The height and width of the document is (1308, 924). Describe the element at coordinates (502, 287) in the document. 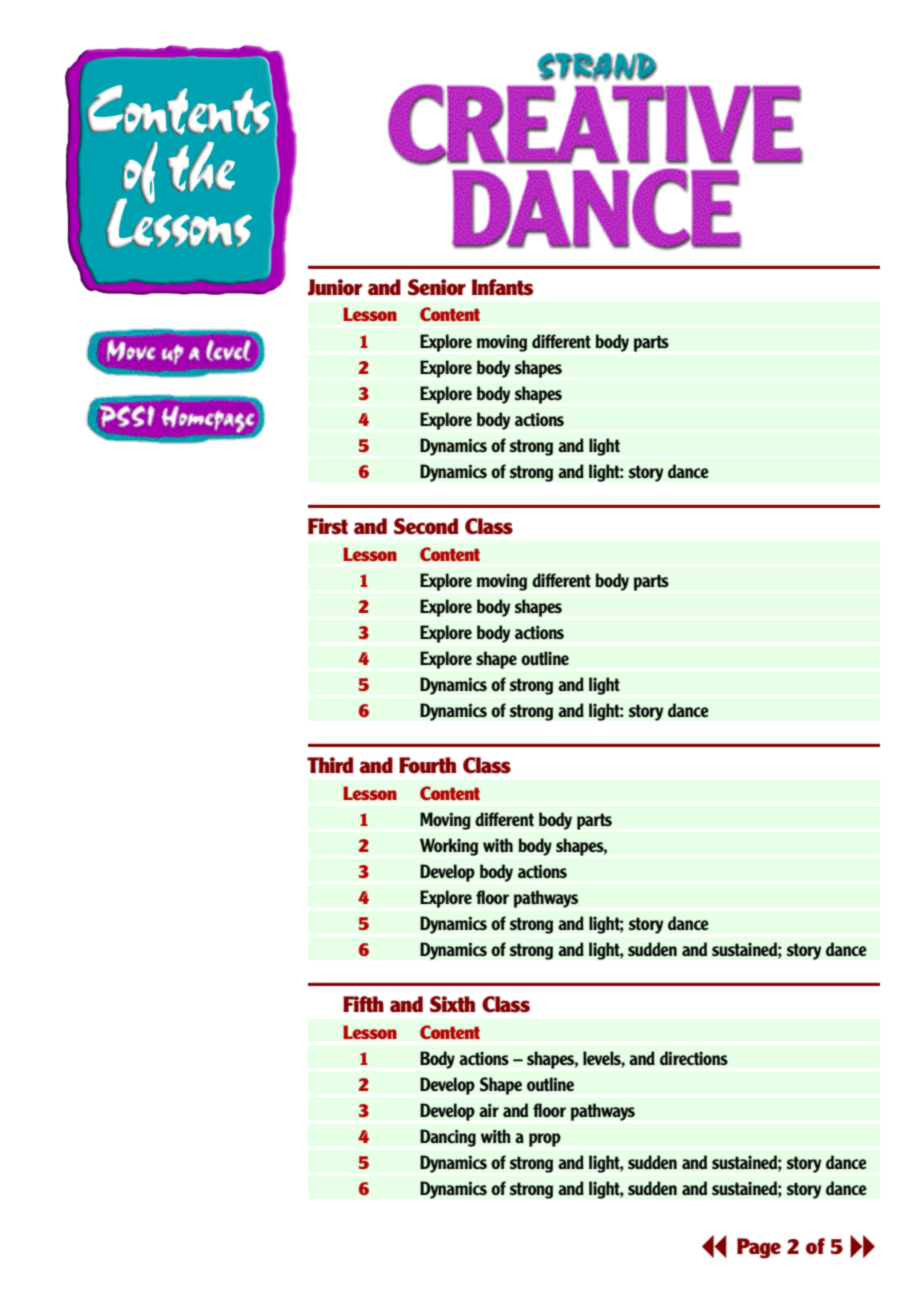

I see `Infants` at that location.
